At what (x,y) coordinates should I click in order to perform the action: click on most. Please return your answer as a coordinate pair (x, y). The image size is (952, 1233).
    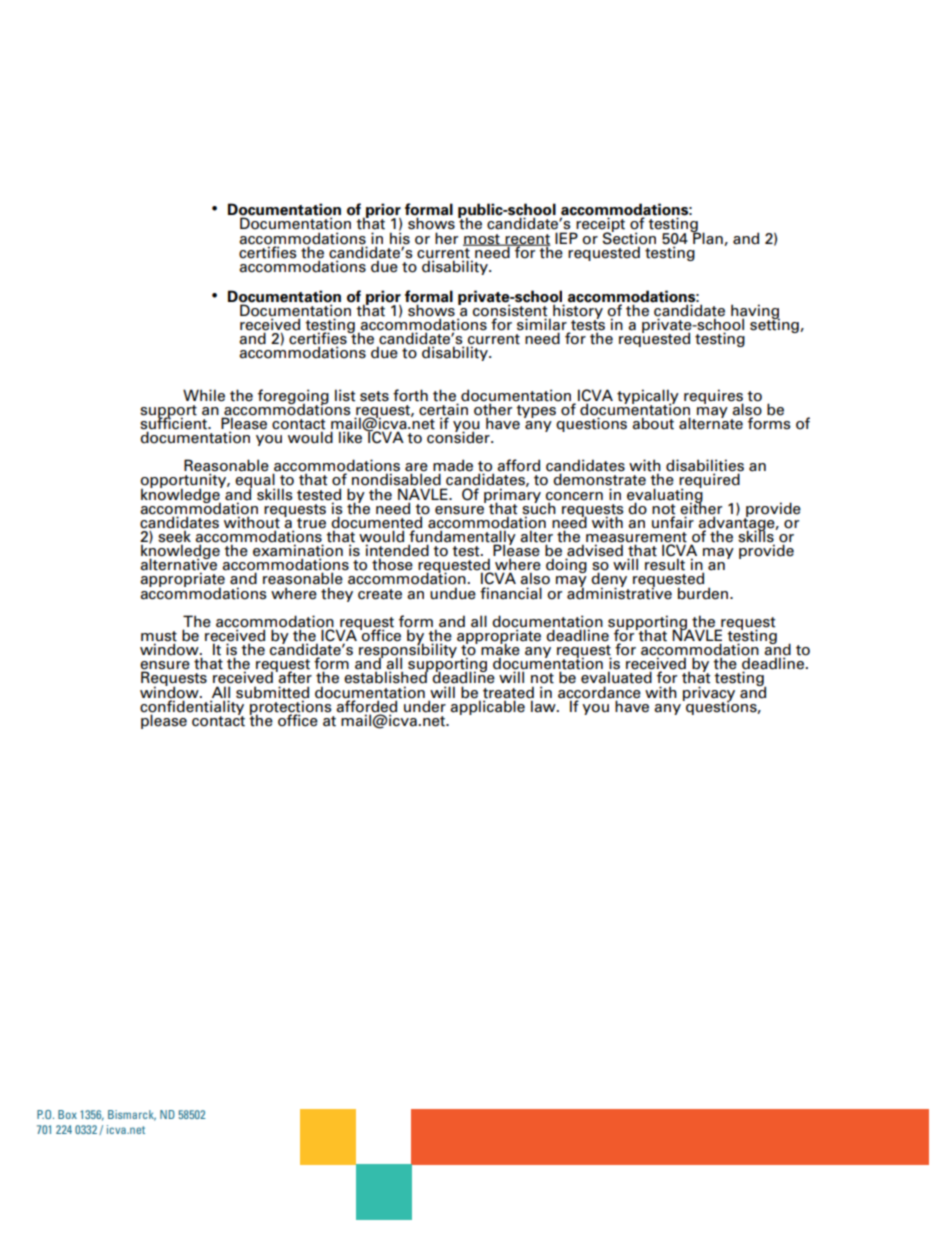
    Looking at the image, I should click on (482, 240).
